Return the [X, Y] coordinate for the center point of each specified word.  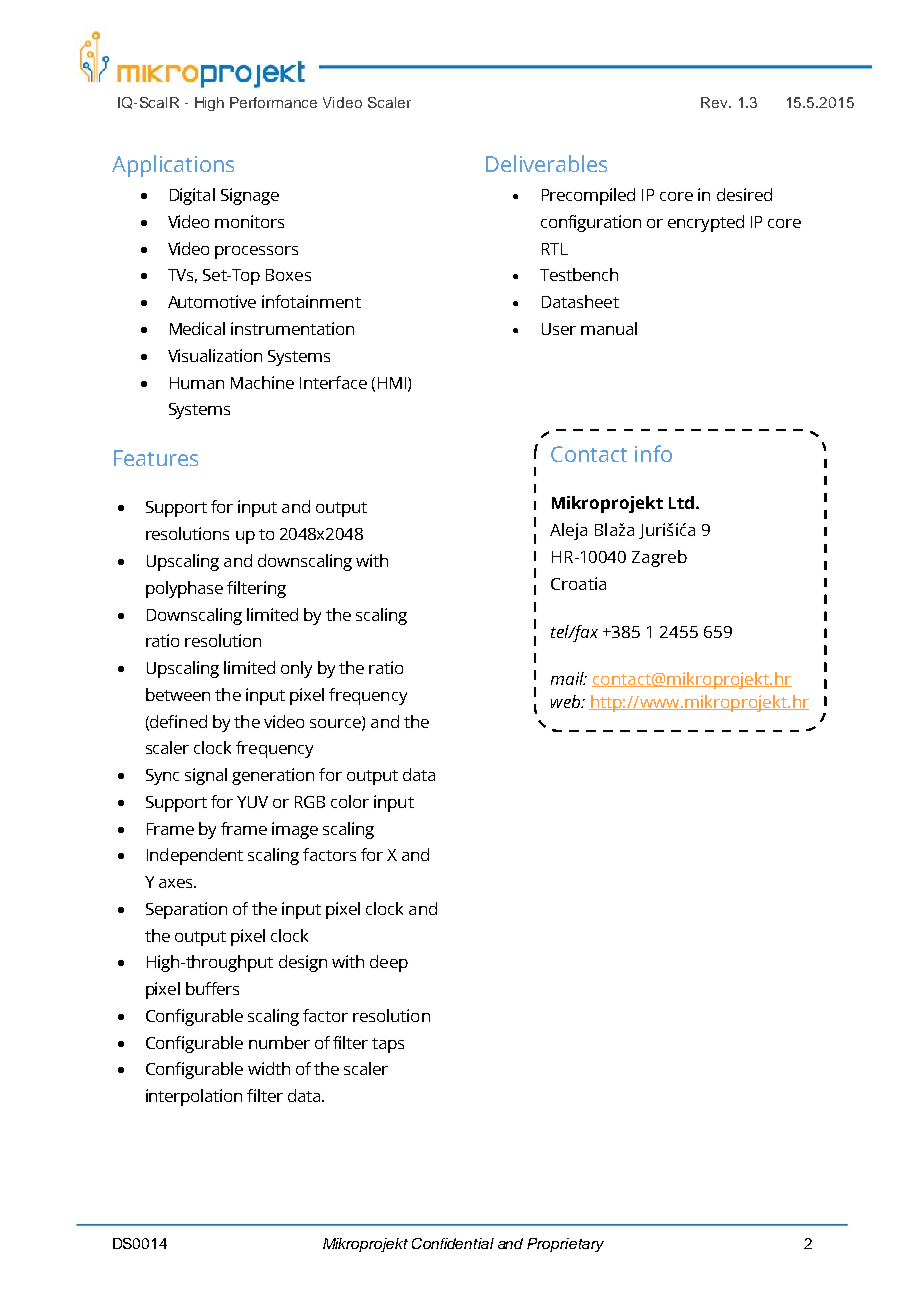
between [178, 694]
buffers [212, 988]
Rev [715, 102]
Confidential [453, 1243]
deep [389, 963]
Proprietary [565, 1245]
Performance [273, 102]
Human [197, 383]
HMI [393, 384]
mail [568, 678]
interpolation [194, 1097]
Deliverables [546, 163]
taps [388, 1045]
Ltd [681, 502]
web [566, 701]
